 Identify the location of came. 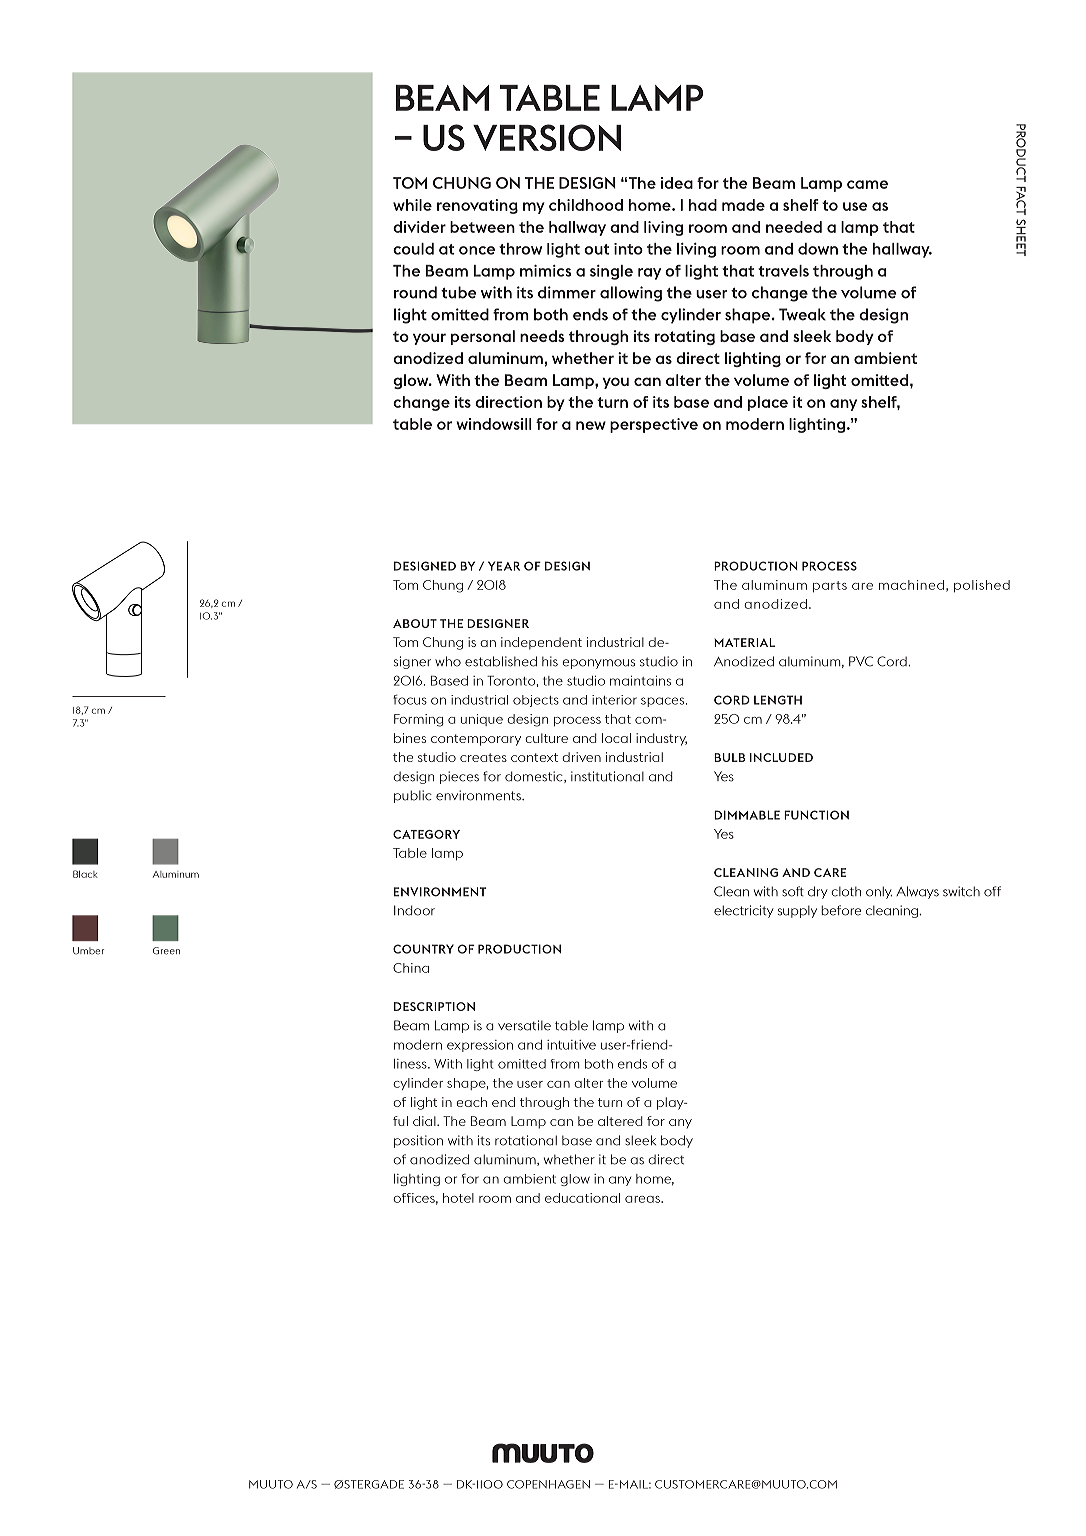
(867, 184).
